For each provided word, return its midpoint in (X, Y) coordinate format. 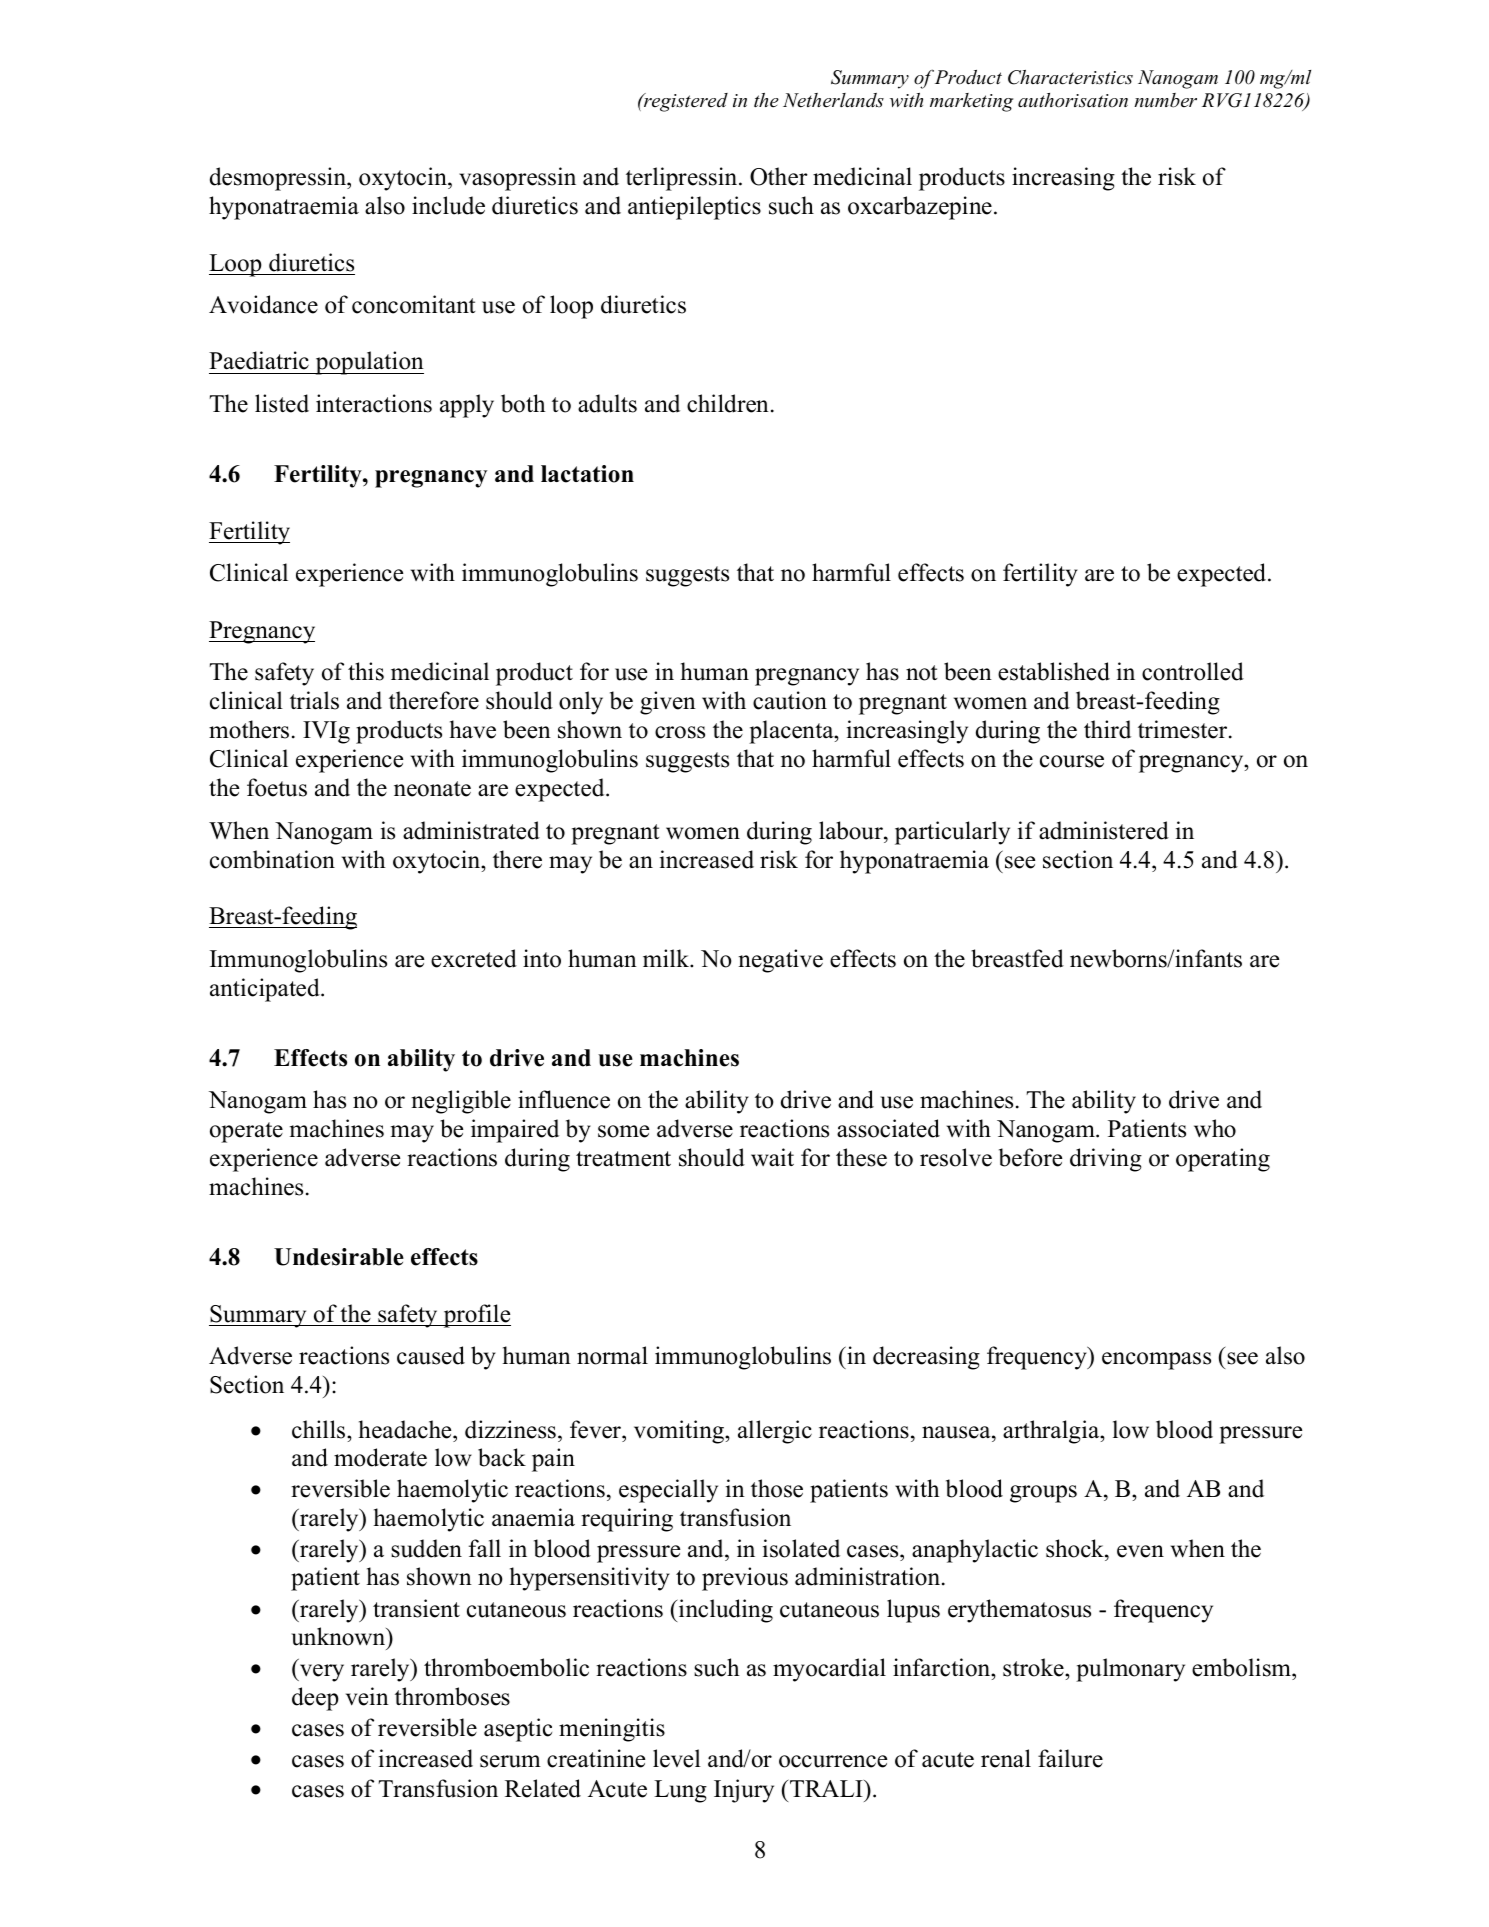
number (1165, 100)
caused (431, 1355)
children (728, 403)
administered (1104, 830)
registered (685, 102)
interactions (374, 403)
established (1054, 671)
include (448, 205)
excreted (474, 958)
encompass (1156, 1361)
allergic (775, 1432)
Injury (744, 1791)
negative (780, 961)
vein (367, 1696)
